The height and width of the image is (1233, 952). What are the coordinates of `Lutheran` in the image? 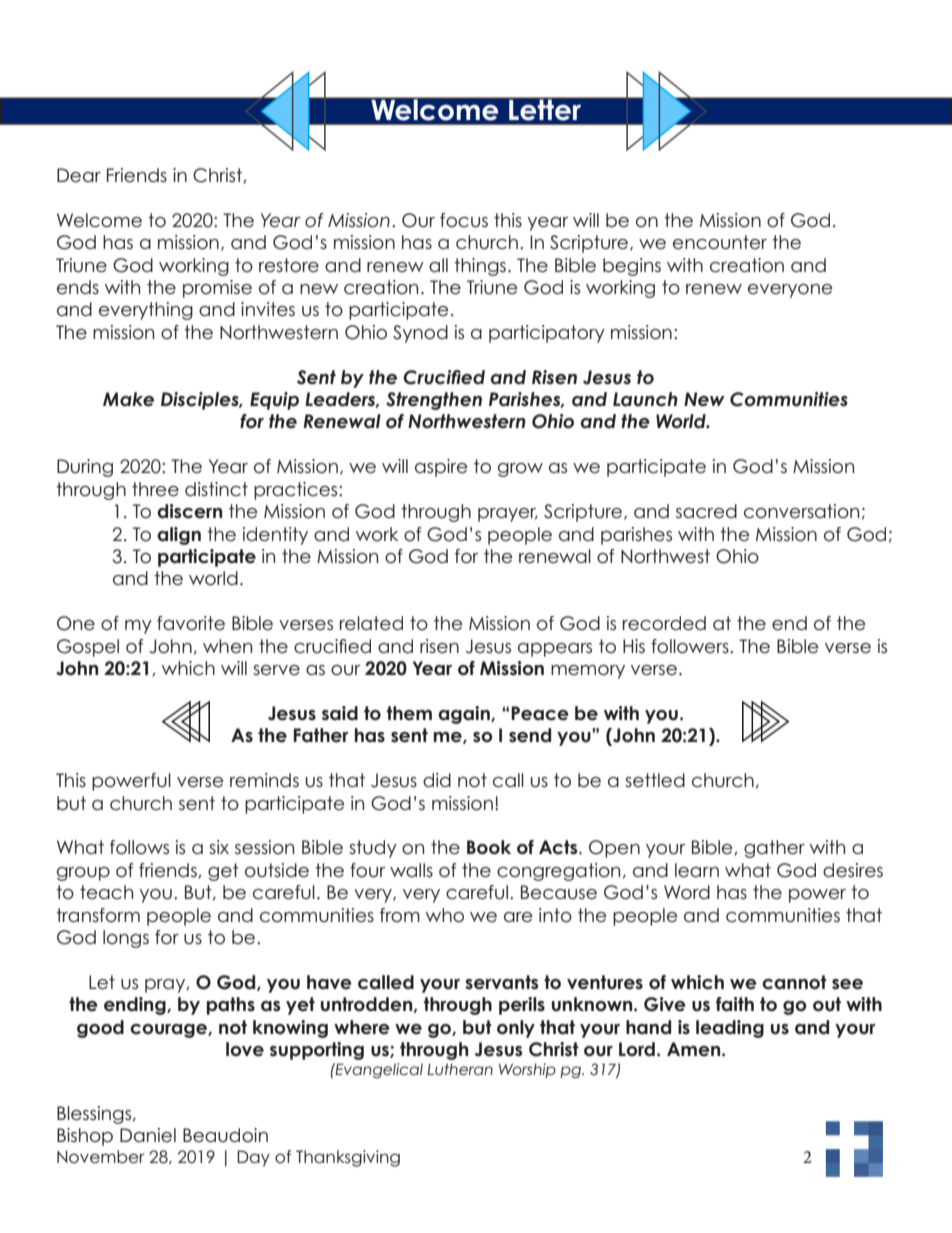 It's located at (460, 1069).
